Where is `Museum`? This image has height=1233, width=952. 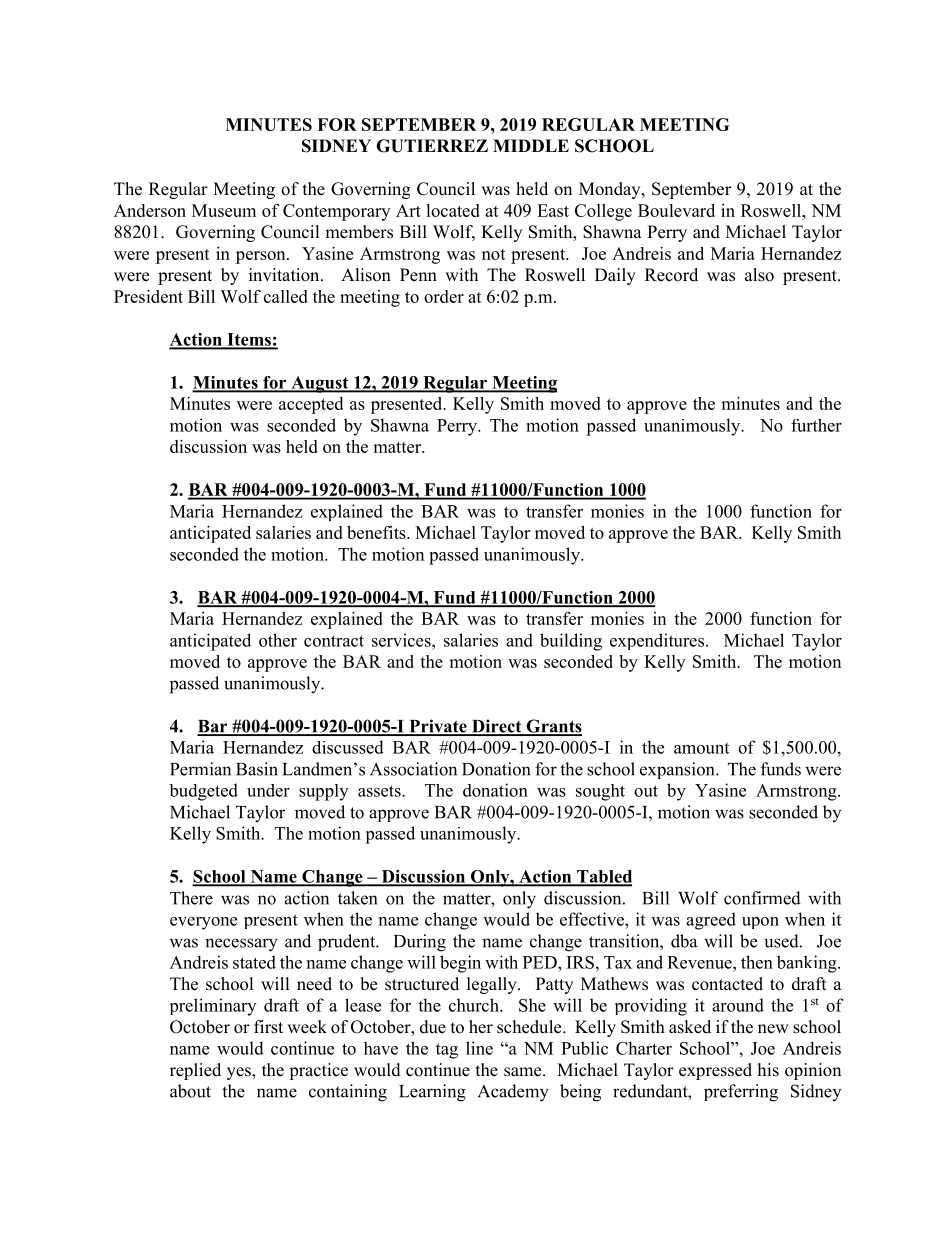 Museum is located at coordinates (224, 210).
